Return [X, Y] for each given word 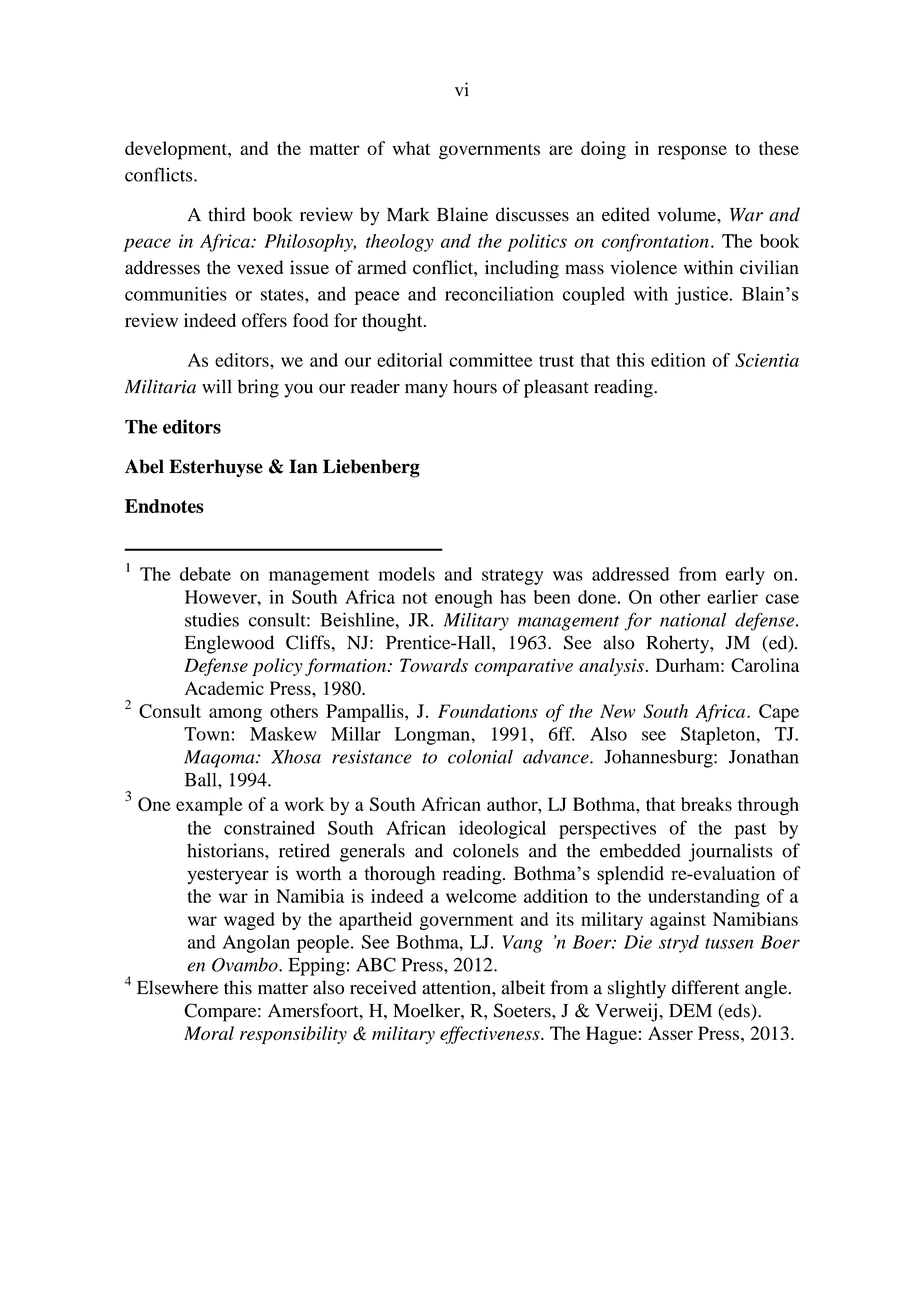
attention [457, 987]
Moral [209, 1033]
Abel [144, 466]
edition [678, 360]
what [411, 148]
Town [207, 734]
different [706, 987]
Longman [433, 736]
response [692, 152]
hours [475, 386]
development [177, 150]
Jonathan [764, 757]
